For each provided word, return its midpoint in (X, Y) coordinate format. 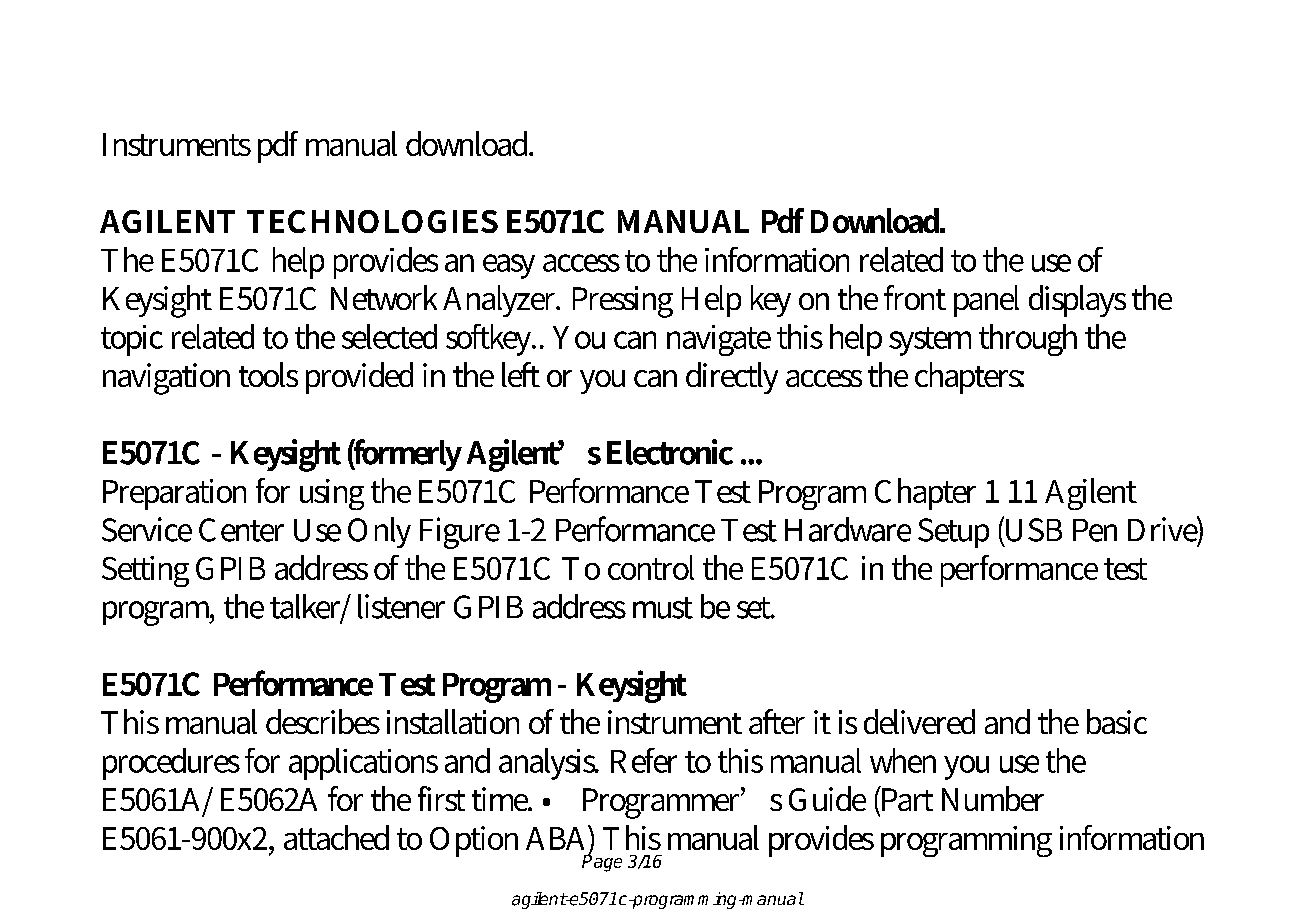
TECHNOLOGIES (372, 221)
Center (241, 530)
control (651, 567)
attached (336, 837)
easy (509, 266)
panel (986, 301)
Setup (953, 533)
